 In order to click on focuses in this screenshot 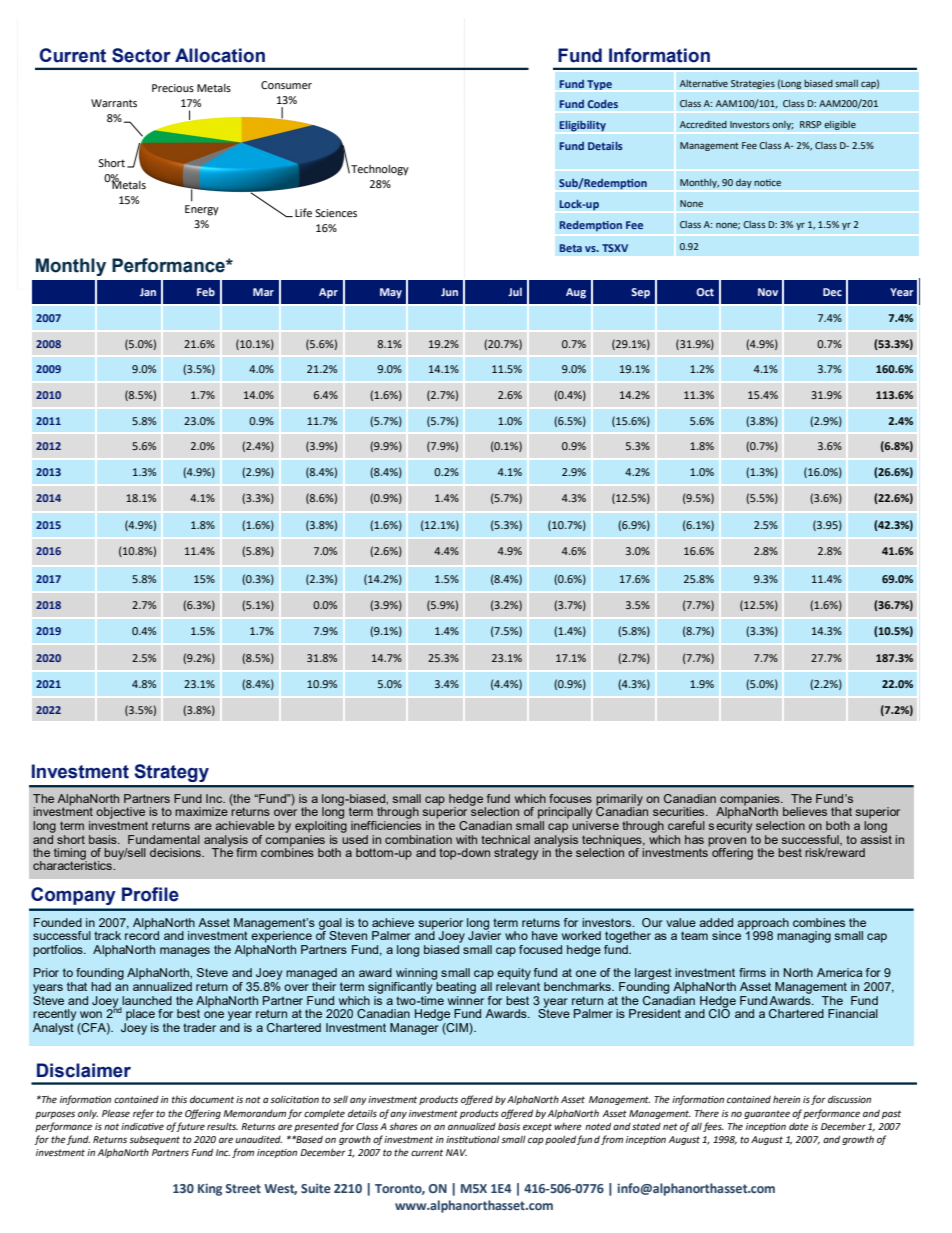, I will do `click(570, 798)`.
